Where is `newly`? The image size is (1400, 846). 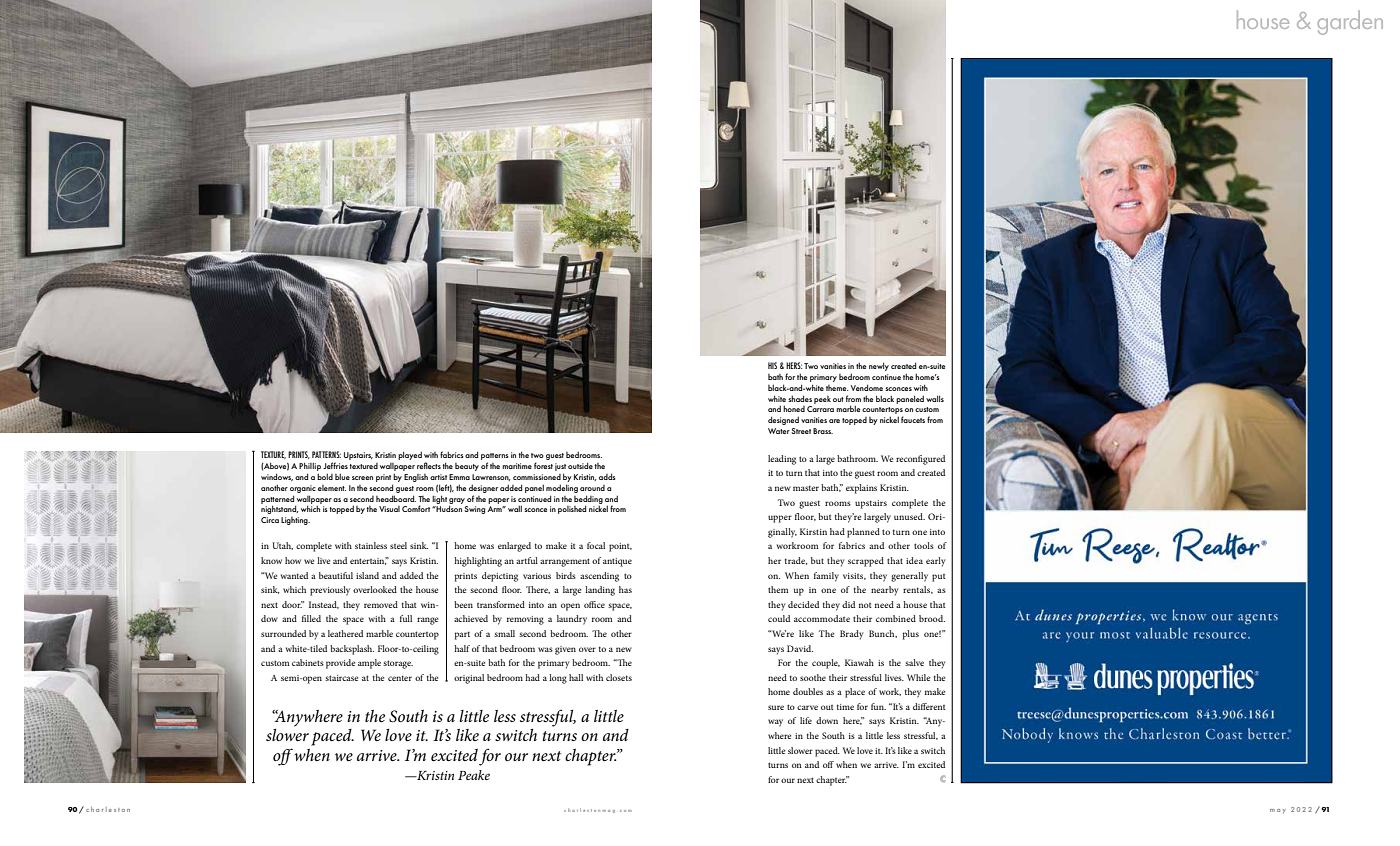
newly is located at coordinates (879, 366).
